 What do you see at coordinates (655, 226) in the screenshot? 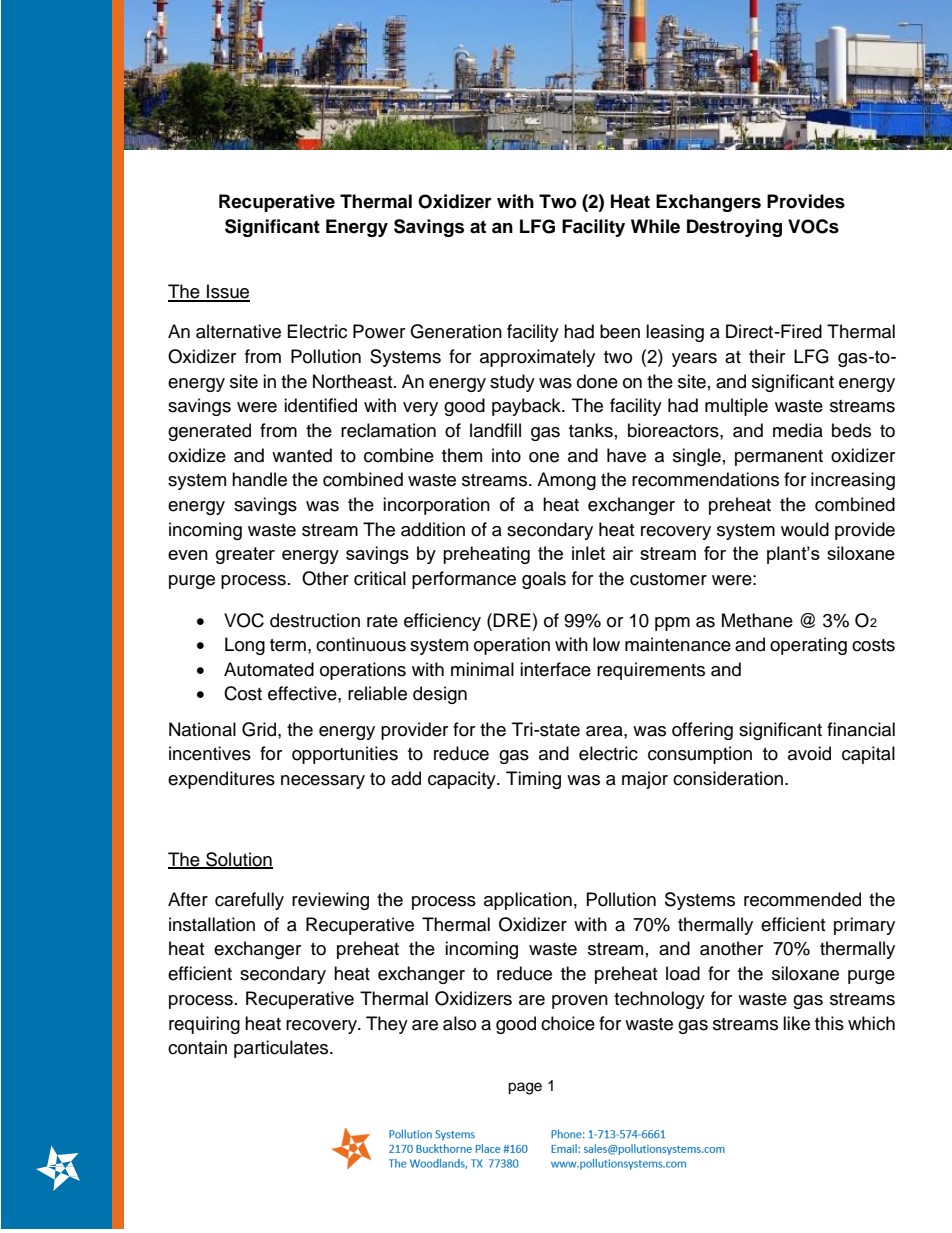
I see `While` at bounding box center [655, 226].
